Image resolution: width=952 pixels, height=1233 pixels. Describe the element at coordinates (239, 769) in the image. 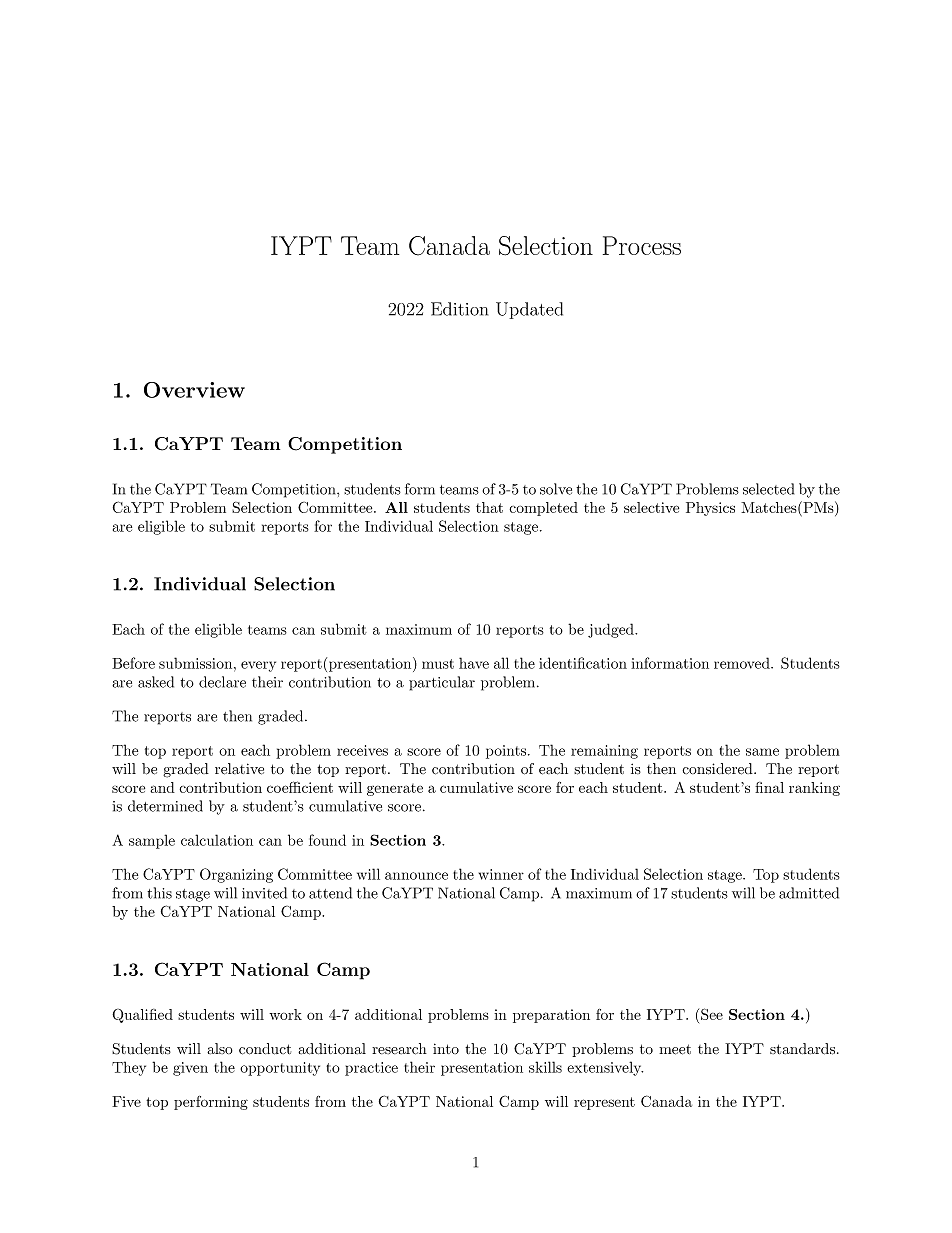

I see `relative` at that location.
